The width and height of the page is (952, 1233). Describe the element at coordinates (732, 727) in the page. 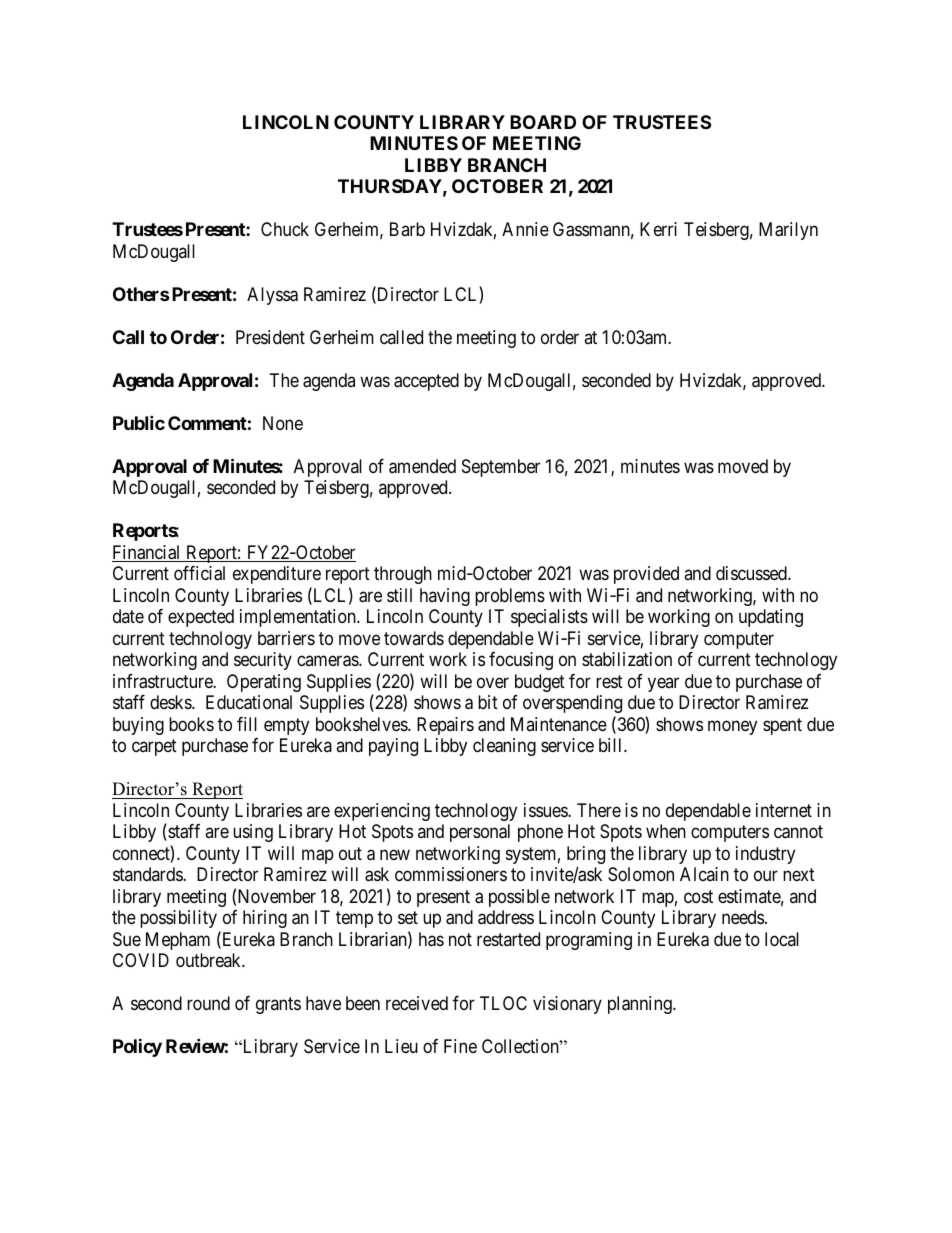

I see `money` at that location.
